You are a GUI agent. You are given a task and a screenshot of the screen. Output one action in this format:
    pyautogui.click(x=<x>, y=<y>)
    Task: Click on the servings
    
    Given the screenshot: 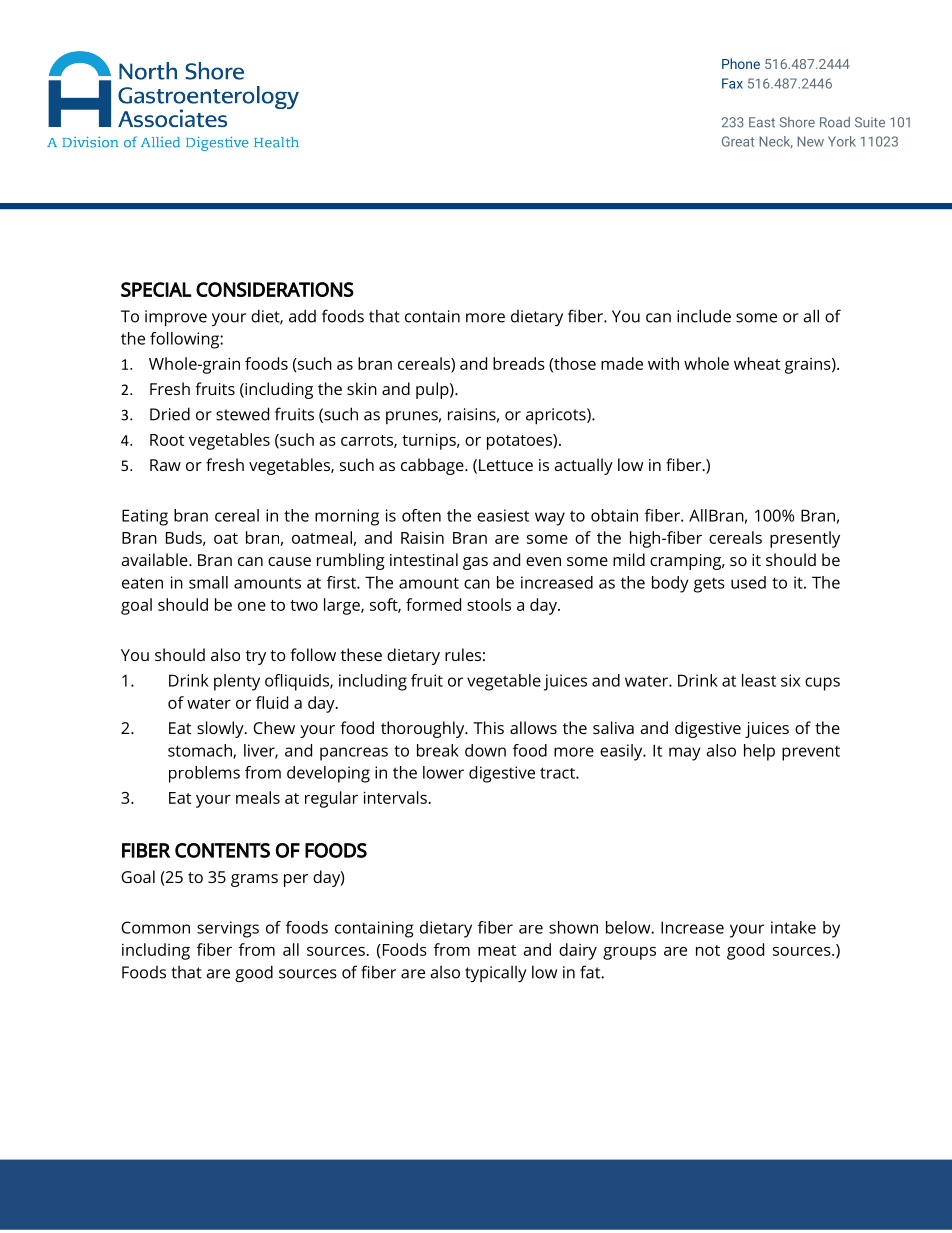 What is the action you would take?
    pyautogui.click(x=228, y=929)
